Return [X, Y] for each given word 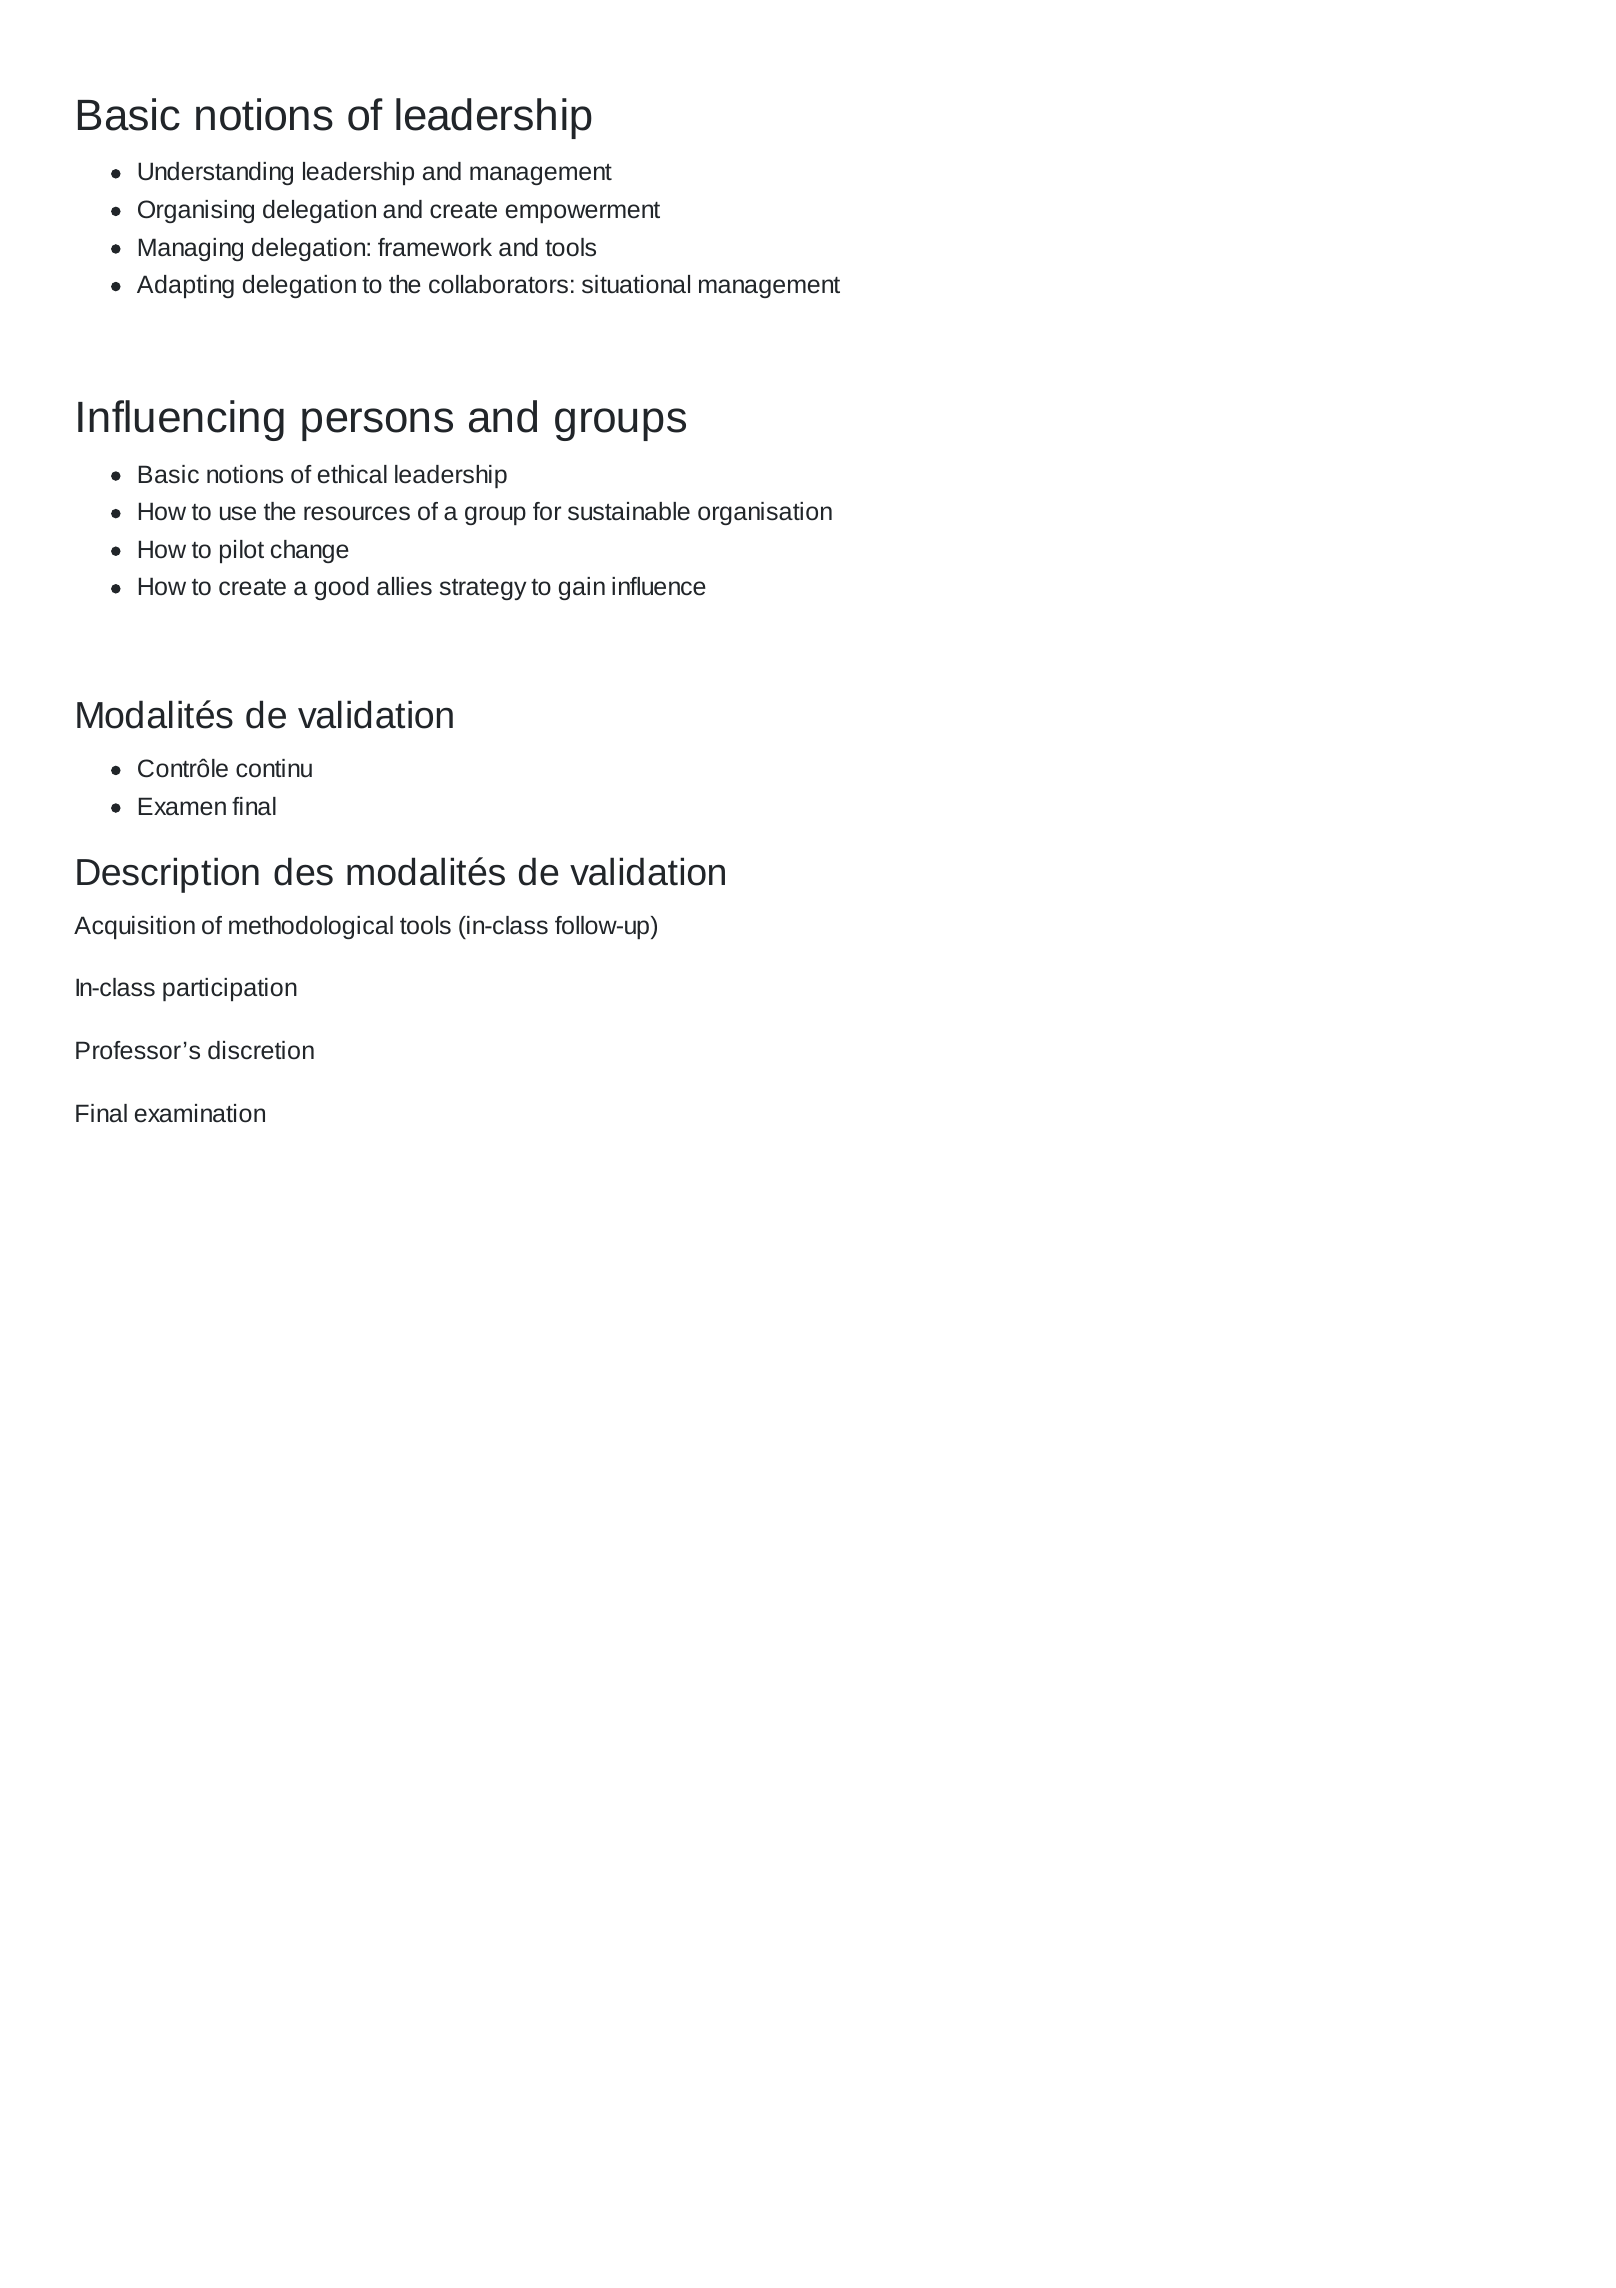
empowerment [583, 212]
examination [200, 1113]
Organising [196, 211]
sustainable [629, 511]
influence [659, 586]
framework [435, 247]
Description [168, 875]
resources [357, 513]
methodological [311, 927]
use [238, 513]
